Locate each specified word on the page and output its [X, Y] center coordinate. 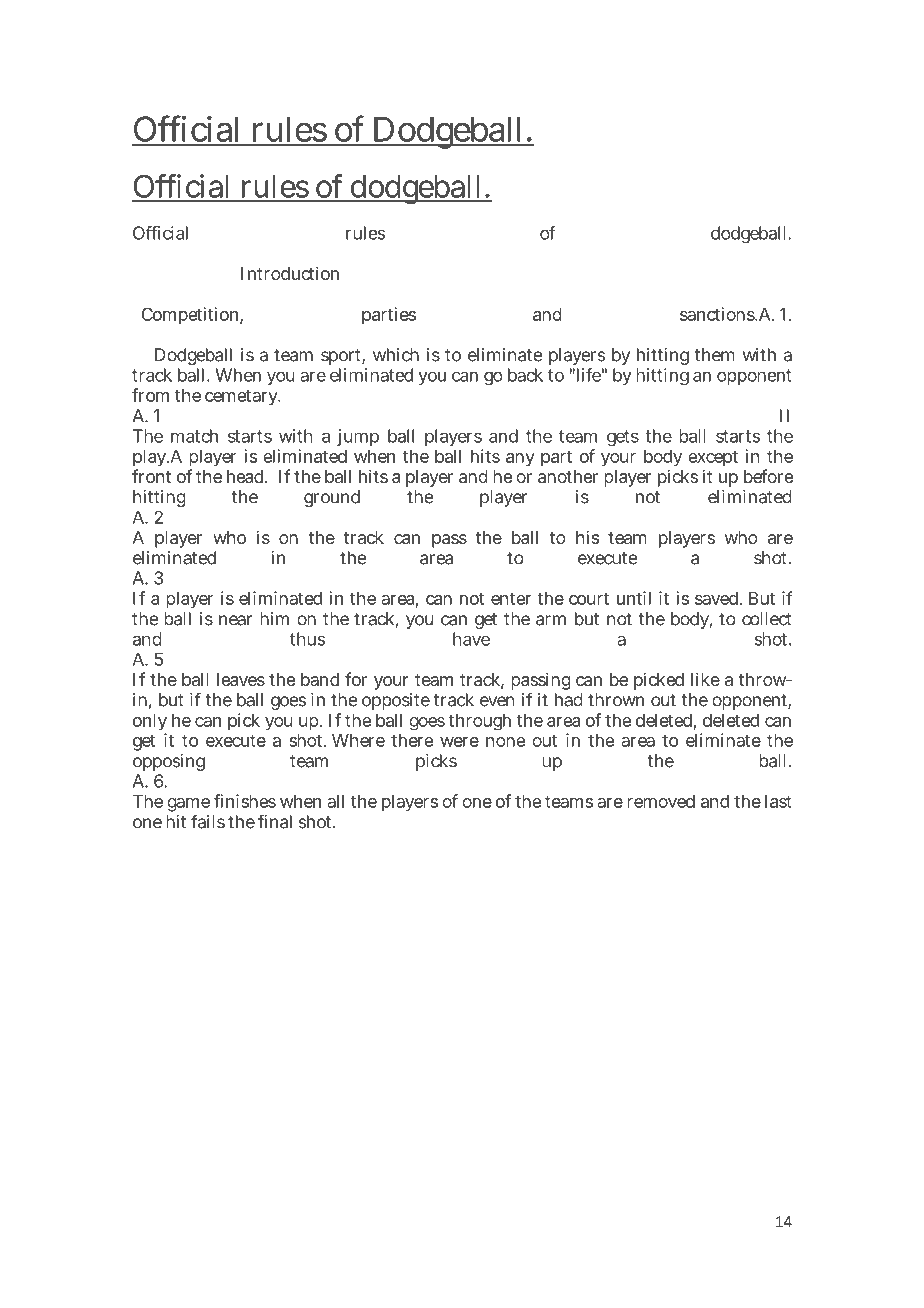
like [705, 679]
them [715, 355]
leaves [241, 679]
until [634, 598]
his [588, 537]
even [497, 701]
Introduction [290, 273]
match [194, 436]
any [520, 460]
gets [623, 438]
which [396, 355]
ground [332, 498]
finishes [245, 801]
